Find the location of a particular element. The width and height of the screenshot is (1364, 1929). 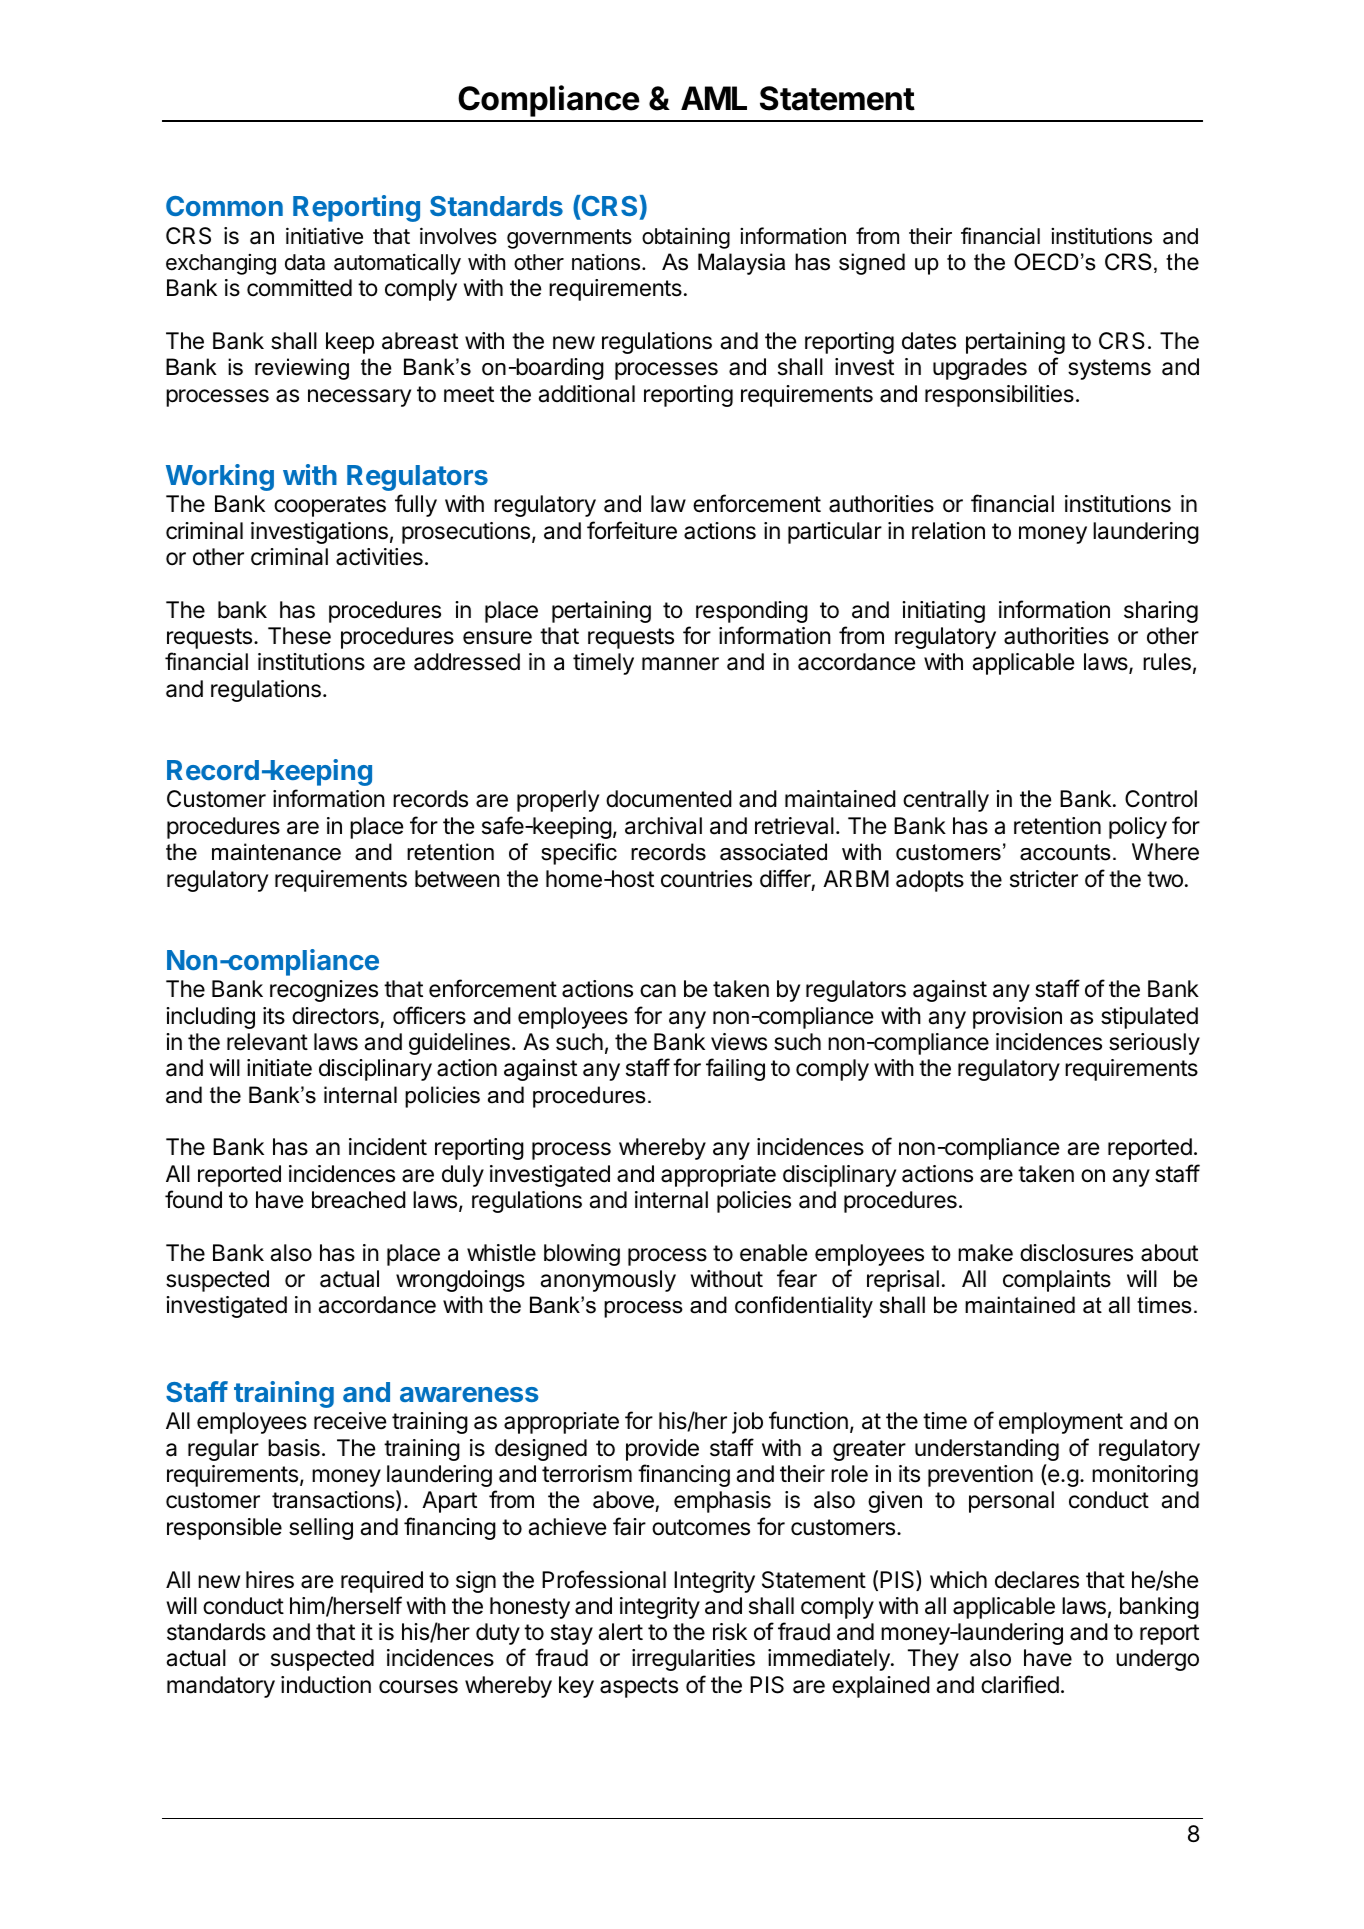

clarified is located at coordinates (1020, 1684).
